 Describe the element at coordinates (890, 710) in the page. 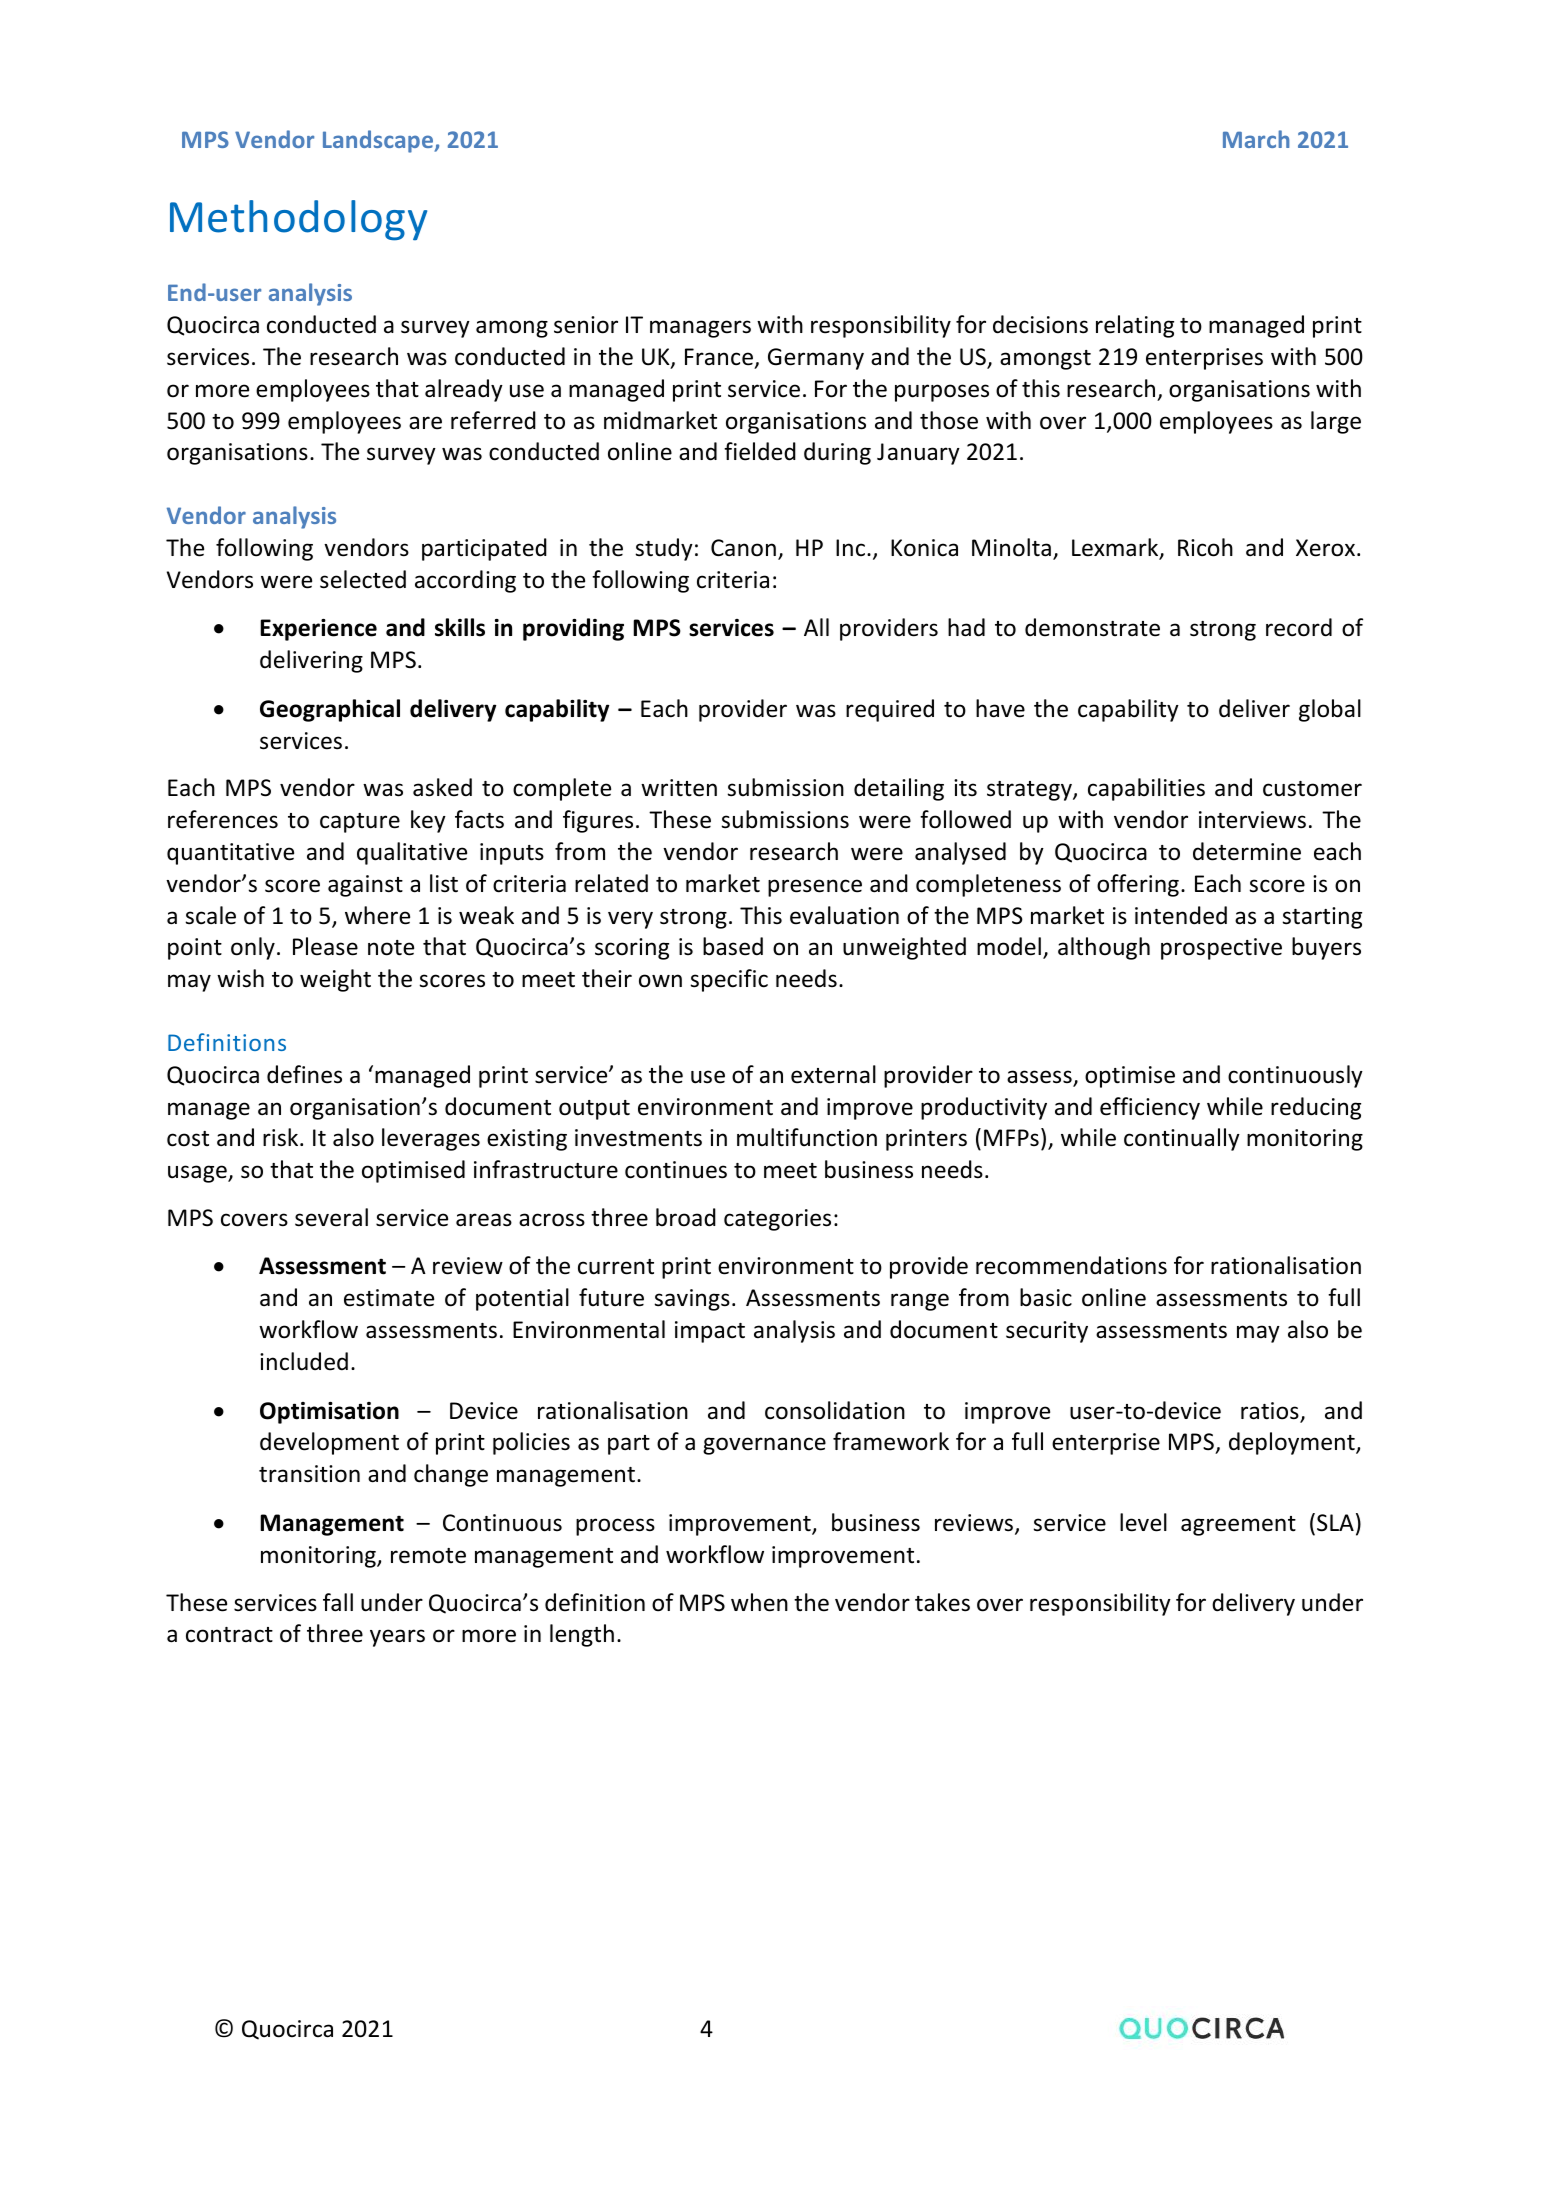

I see `required` at that location.
